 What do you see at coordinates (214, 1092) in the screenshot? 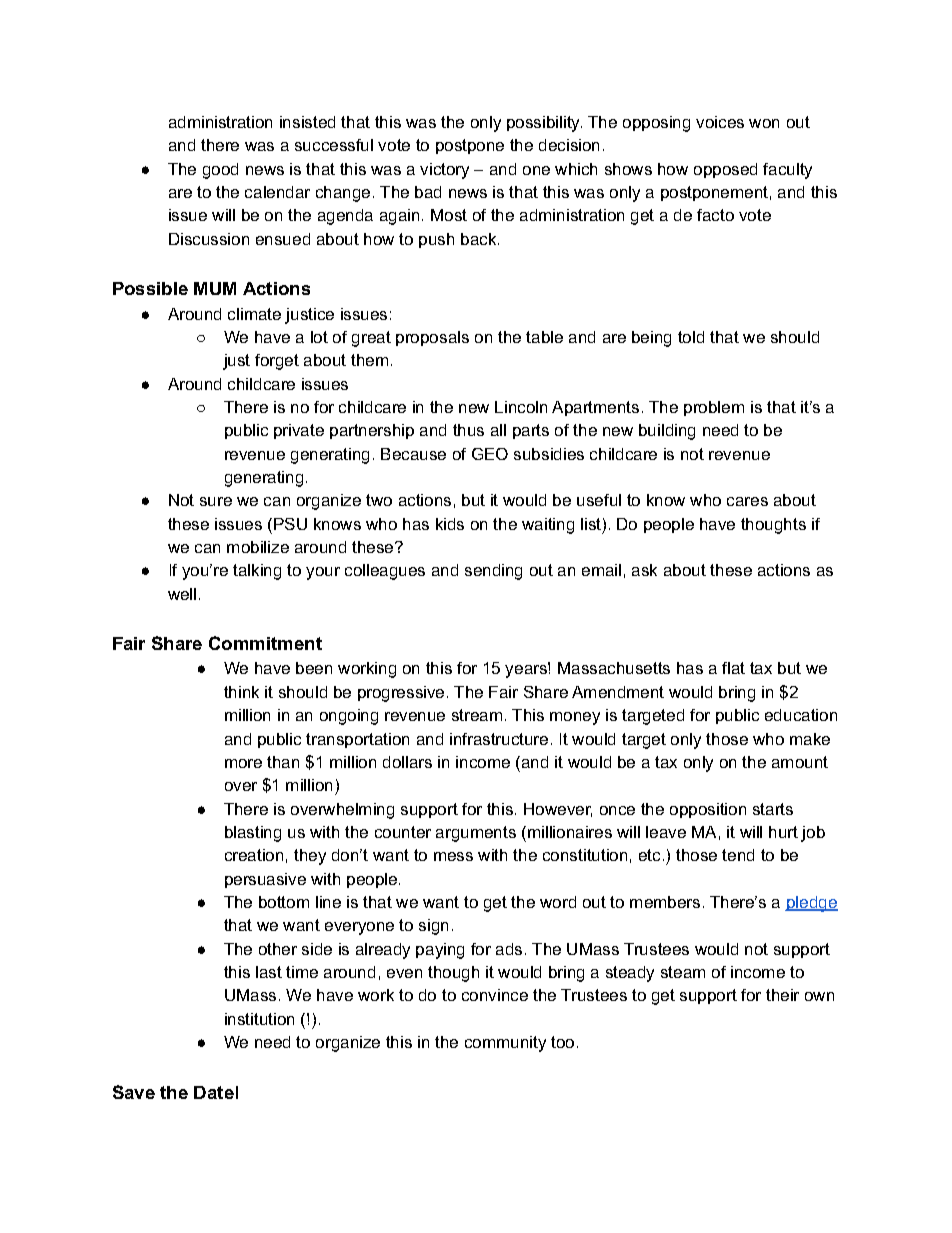
I see `Date` at bounding box center [214, 1092].
